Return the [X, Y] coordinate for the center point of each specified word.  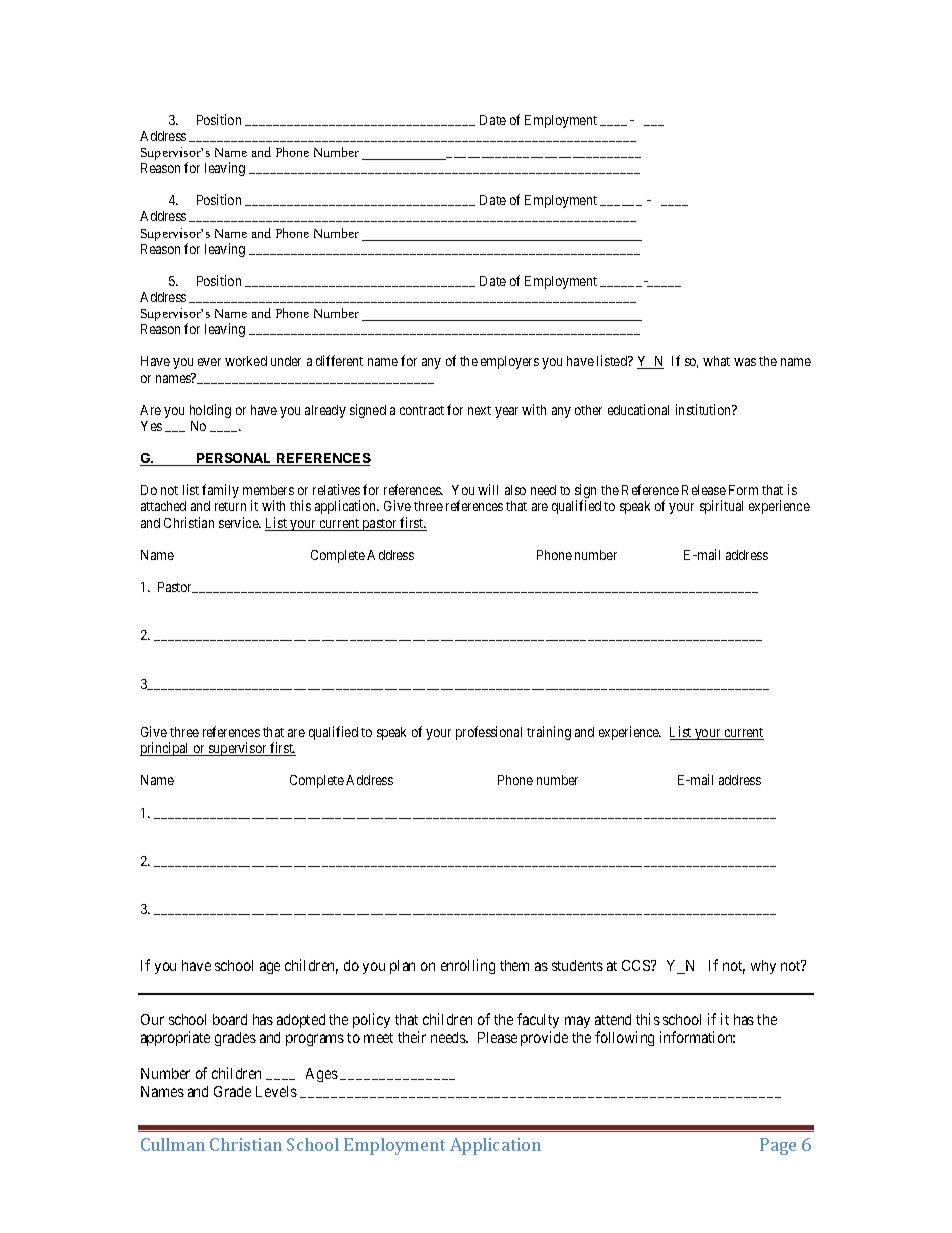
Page [778, 1146]
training [549, 733]
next [479, 410]
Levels [276, 1091]
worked [246, 361]
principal [166, 749]
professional [489, 733]
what [716, 361]
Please [497, 1037]
